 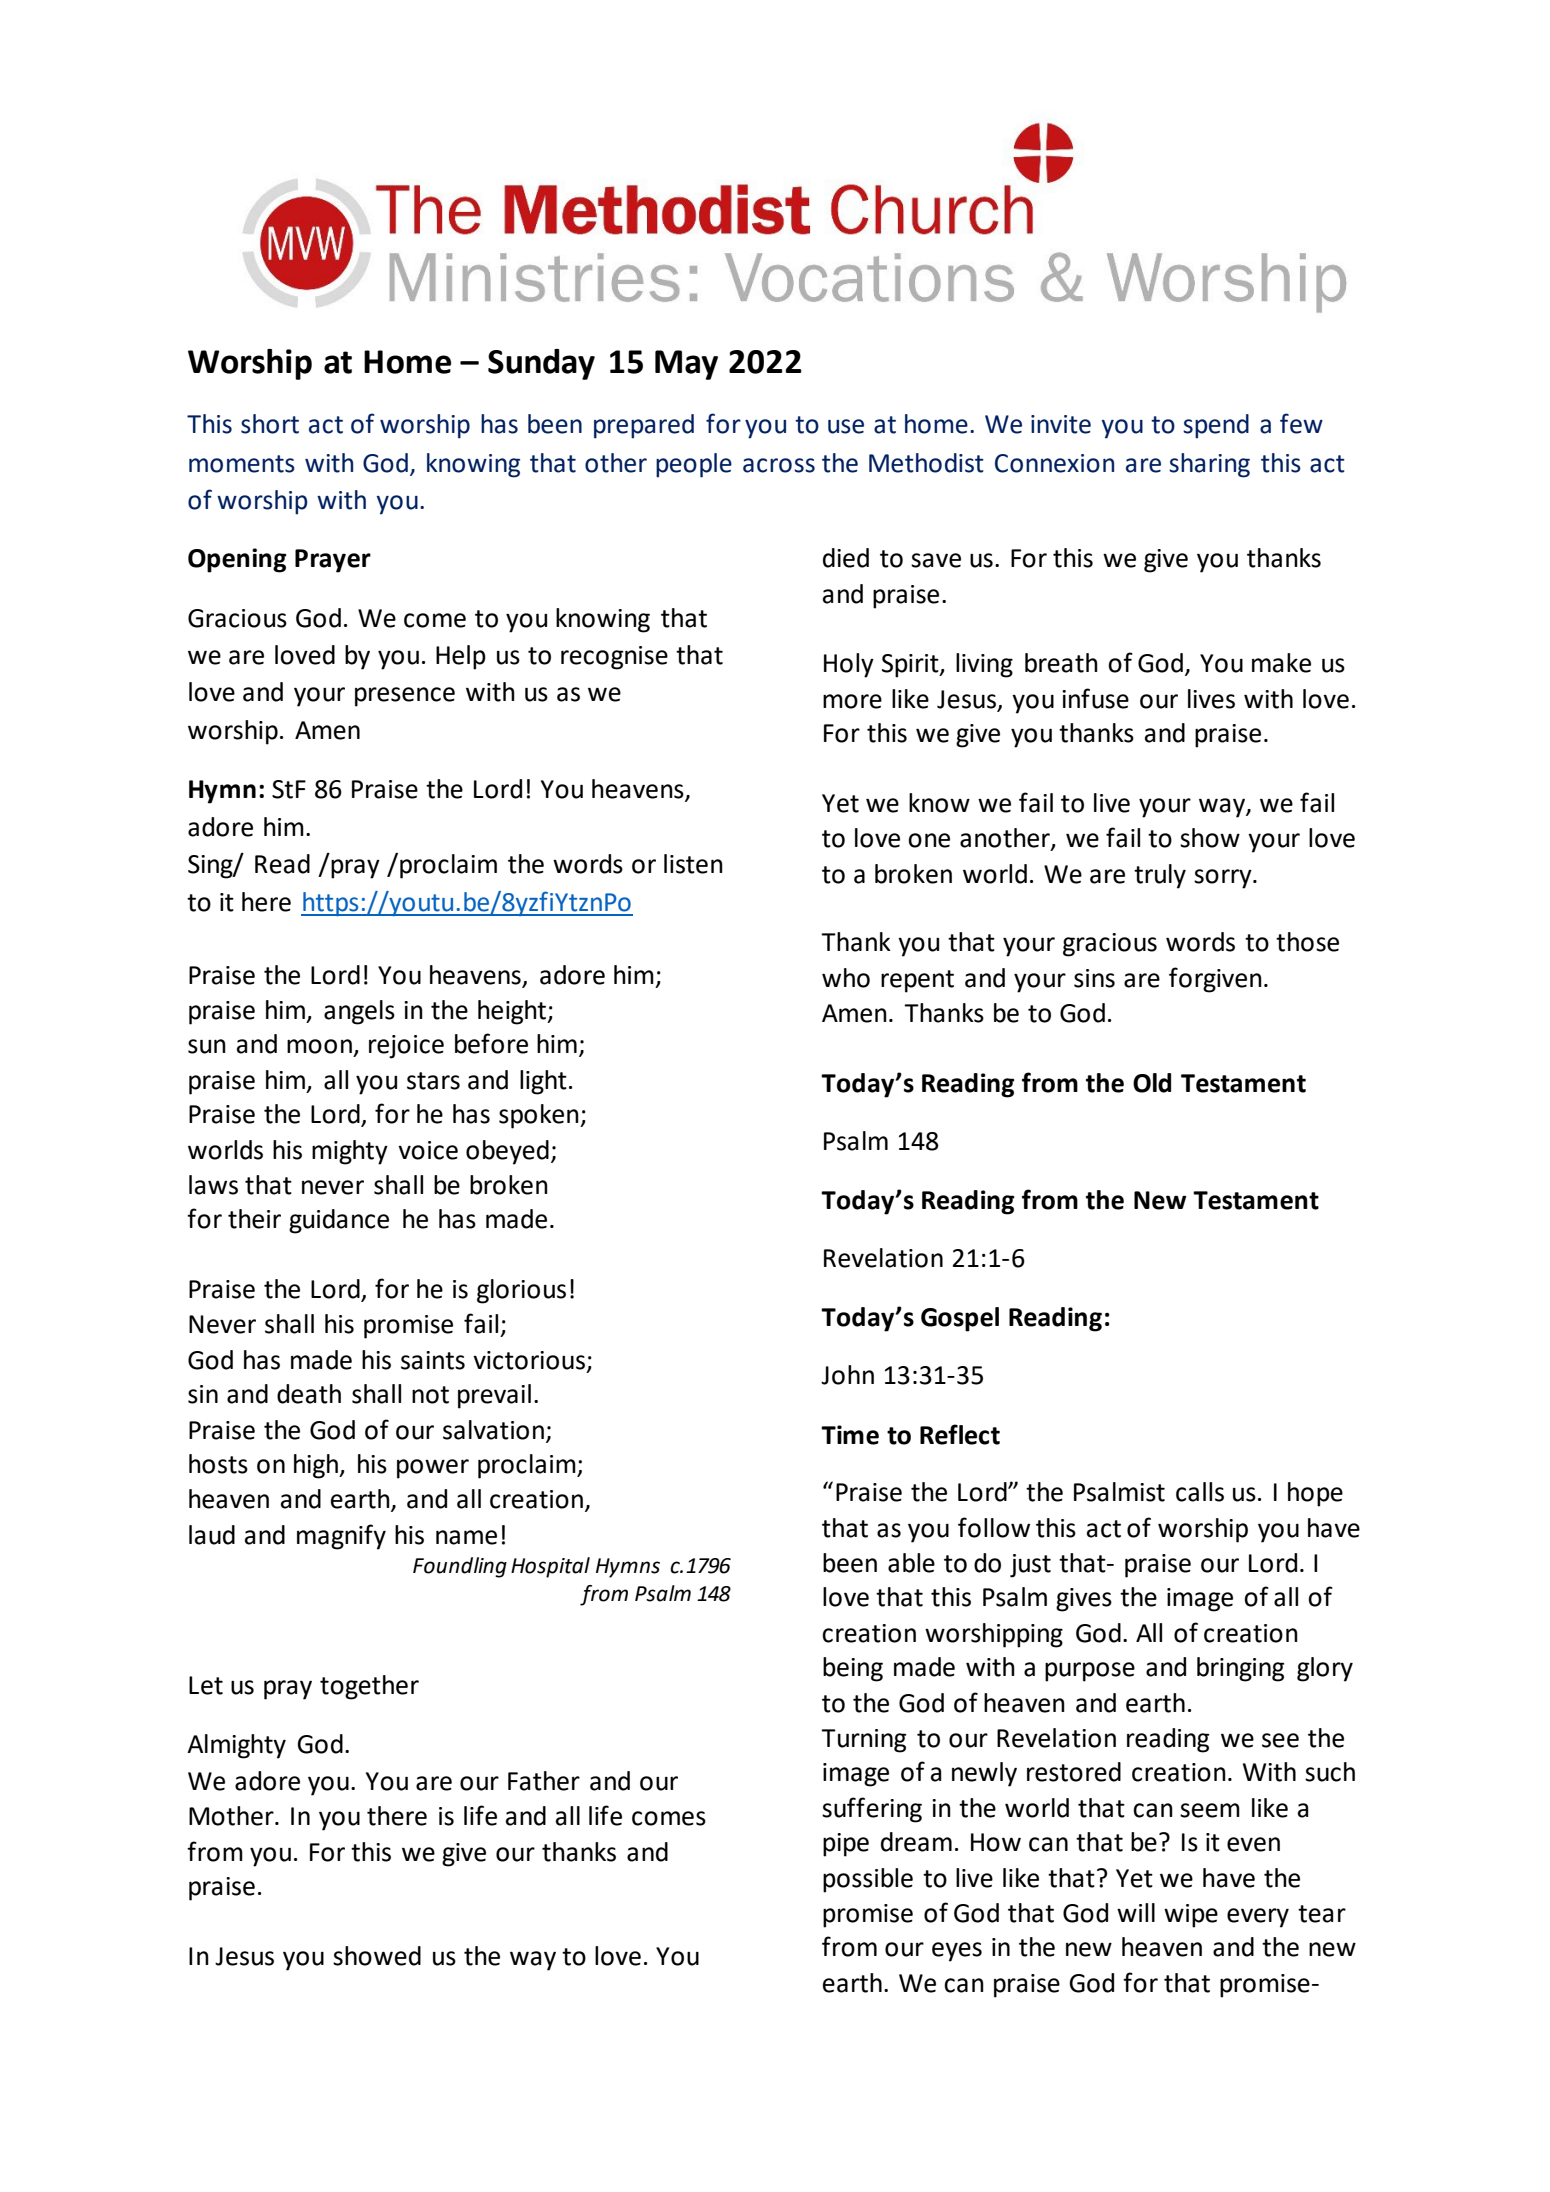 I want to click on calls, so click(x=1200, y=1492).
